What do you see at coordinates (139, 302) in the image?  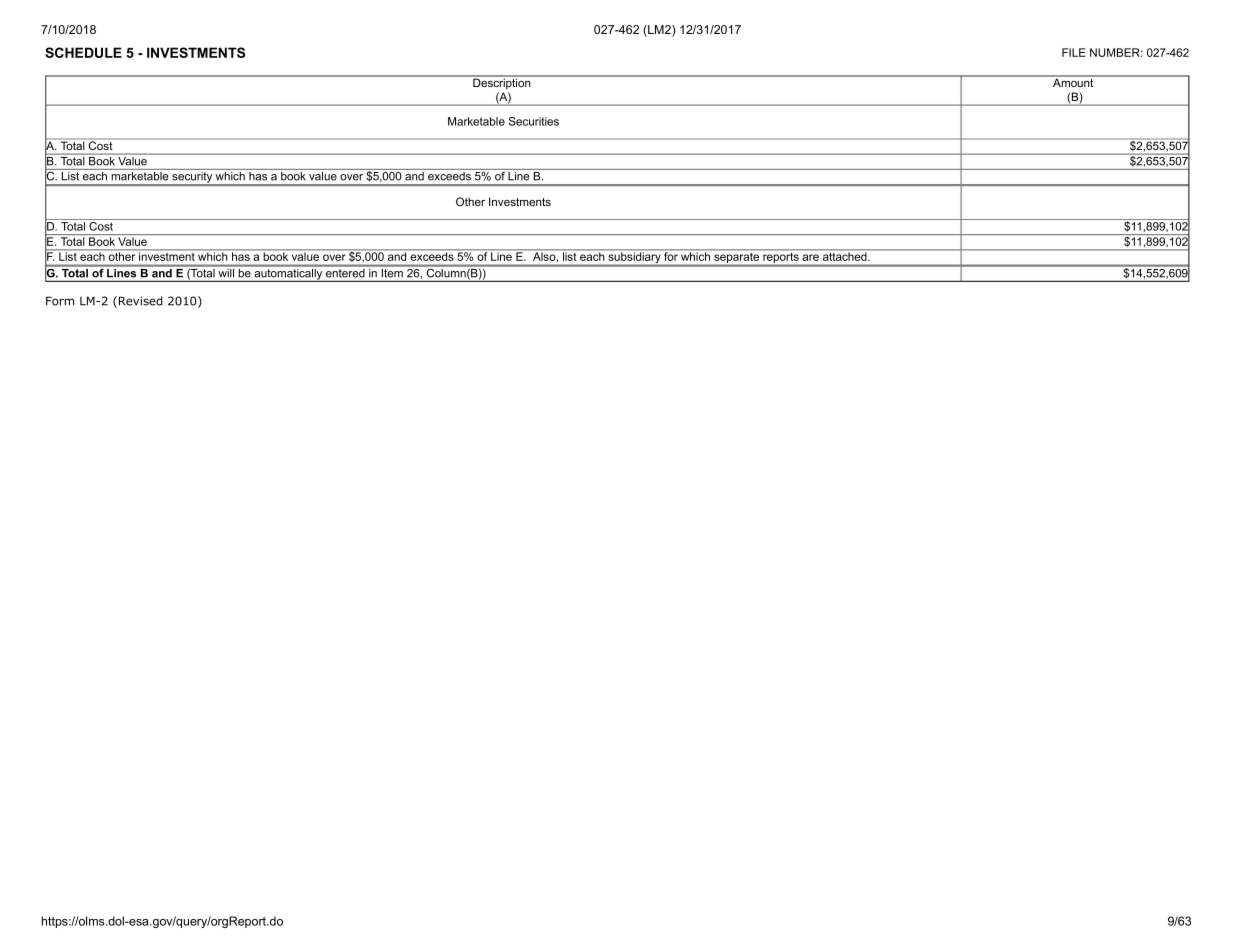 I see `Revised` at bounding box center [139, 302].
